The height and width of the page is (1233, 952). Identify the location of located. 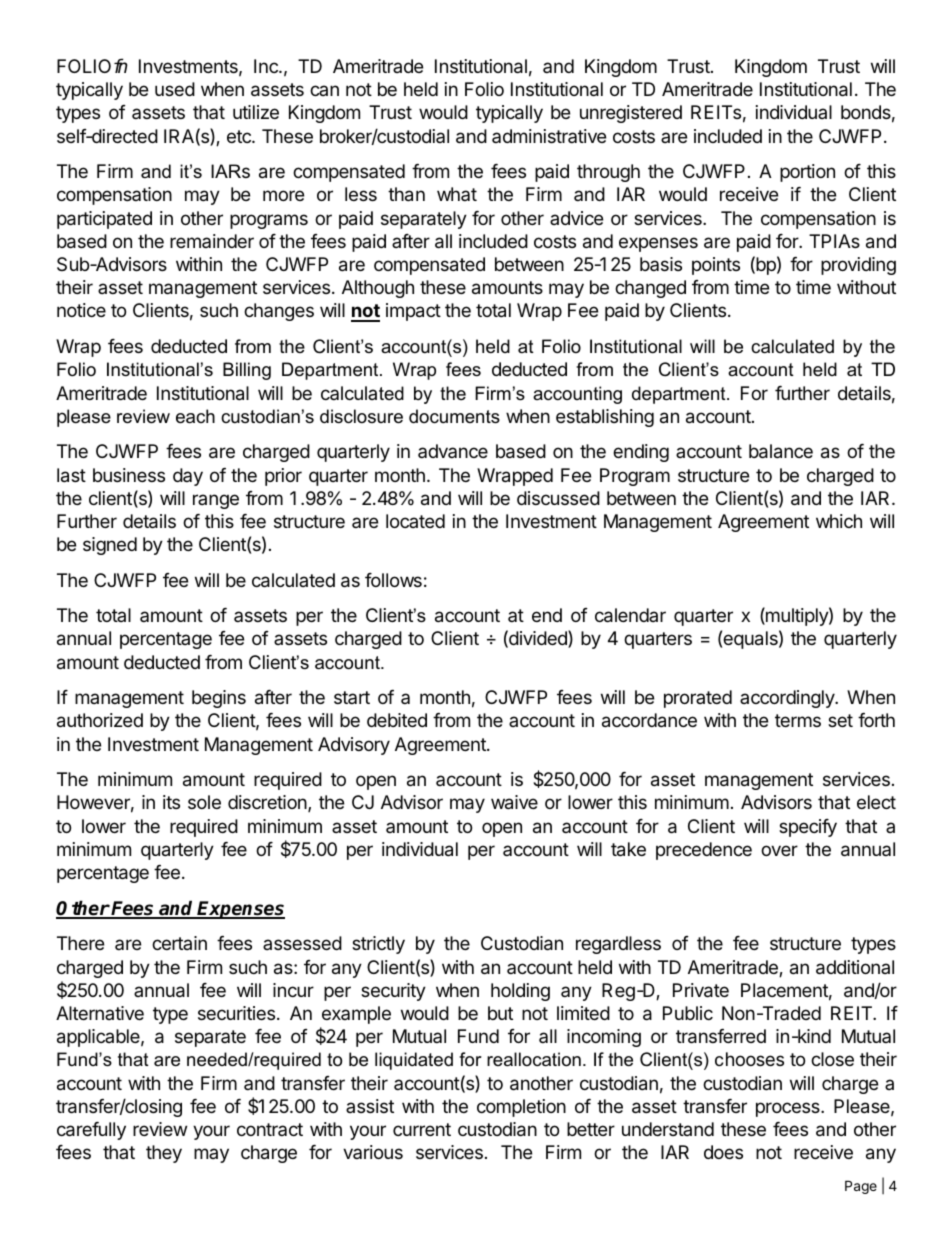
(415, 521).
